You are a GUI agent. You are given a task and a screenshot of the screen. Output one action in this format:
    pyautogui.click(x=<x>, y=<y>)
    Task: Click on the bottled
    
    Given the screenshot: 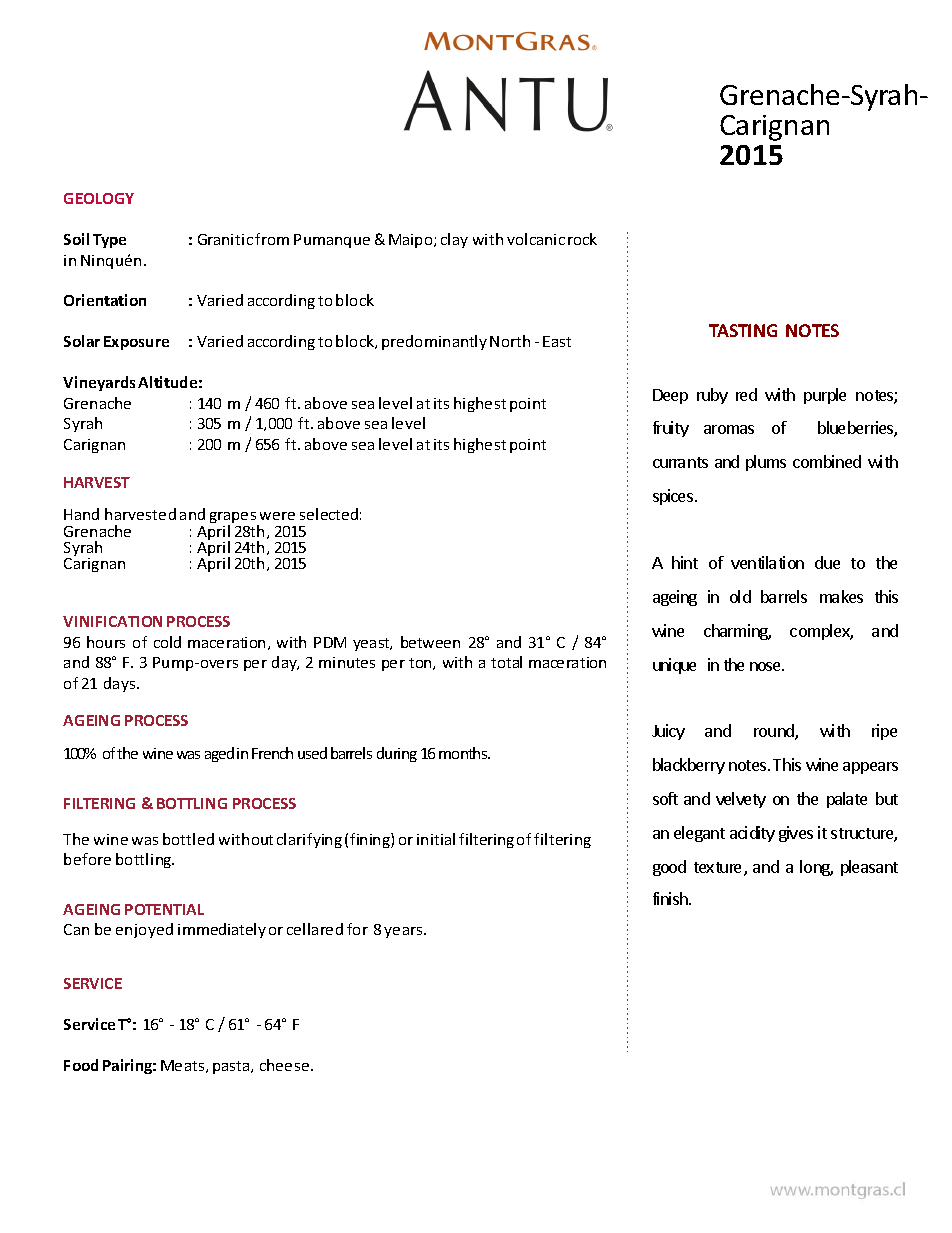 What is the action you would take?
    pyautogui.click(x=188, y=839)
